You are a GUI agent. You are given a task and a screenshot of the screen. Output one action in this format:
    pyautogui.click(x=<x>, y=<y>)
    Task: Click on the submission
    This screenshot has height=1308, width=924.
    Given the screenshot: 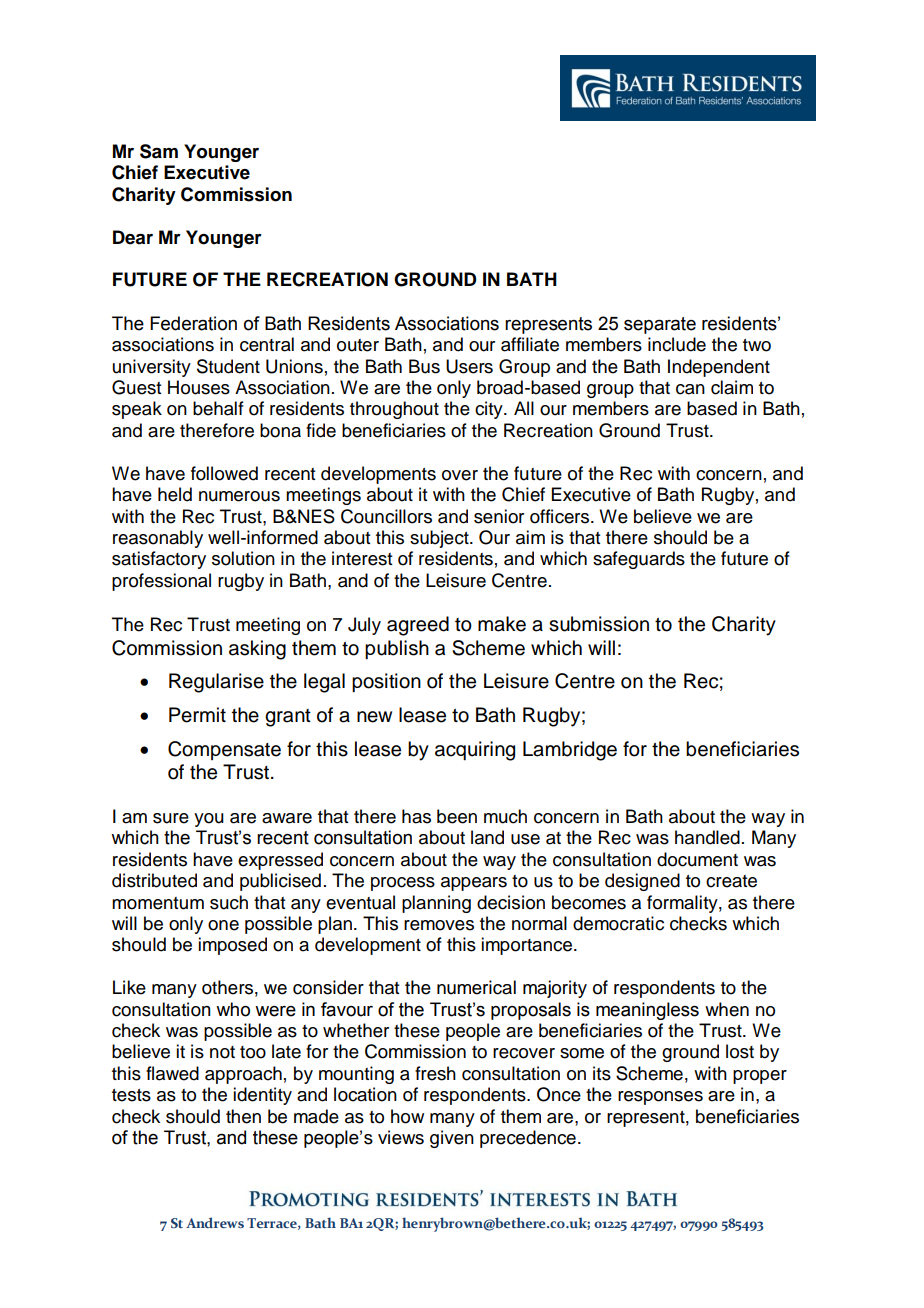 What is the action you would take?
    pyautogui.click(x=599, y=624)
